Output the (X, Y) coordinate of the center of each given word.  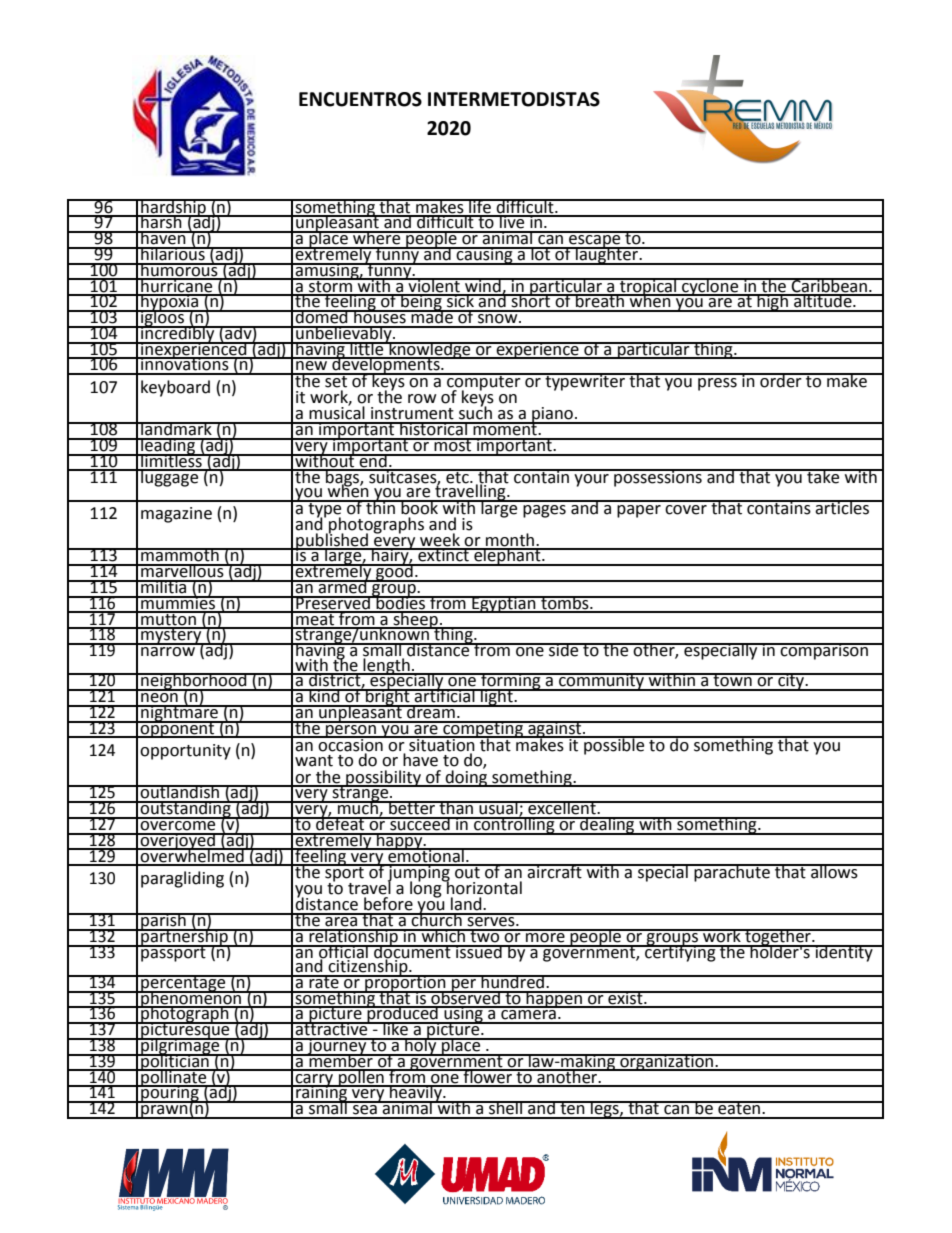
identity (844, 953)
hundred (512, 982)
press (717, 384)
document (412, 951)
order (781, 380)
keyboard (175, 388)
